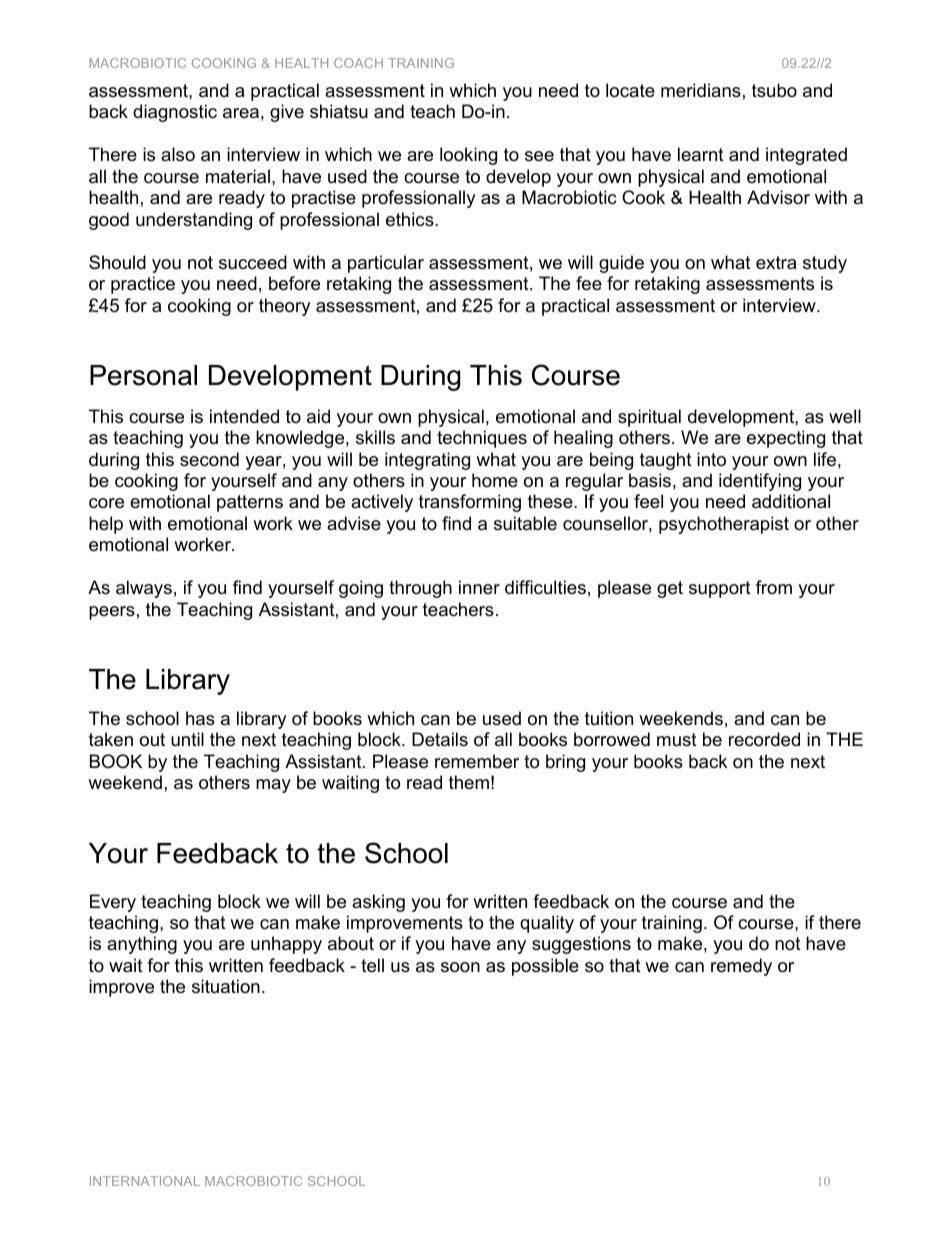 The width and height of the screenshot is (952, 1233). I want to click on INTERNATIONAL, so click(145, 1181).
